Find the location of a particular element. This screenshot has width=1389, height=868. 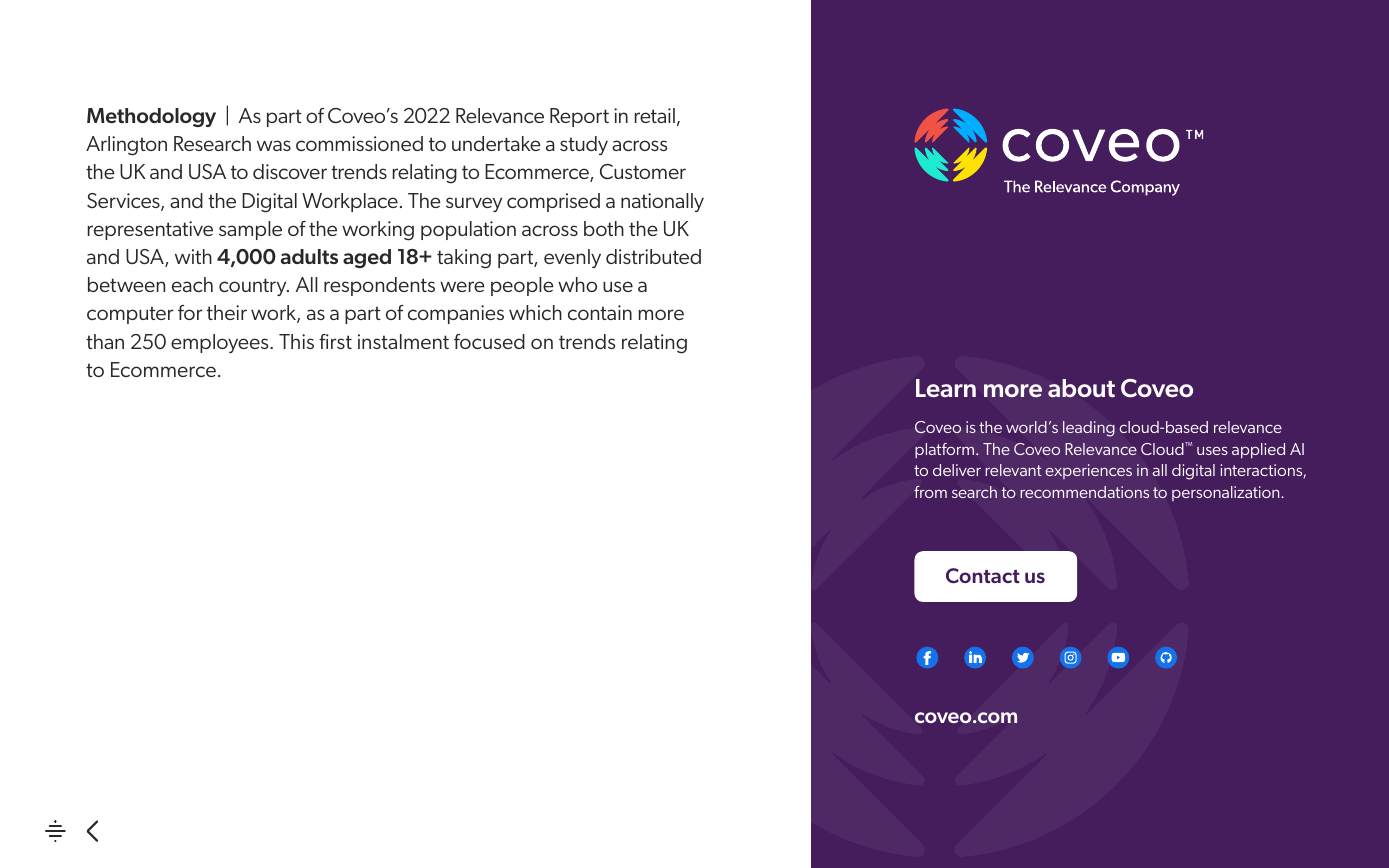

about is located at coordinates (1081, 388).
